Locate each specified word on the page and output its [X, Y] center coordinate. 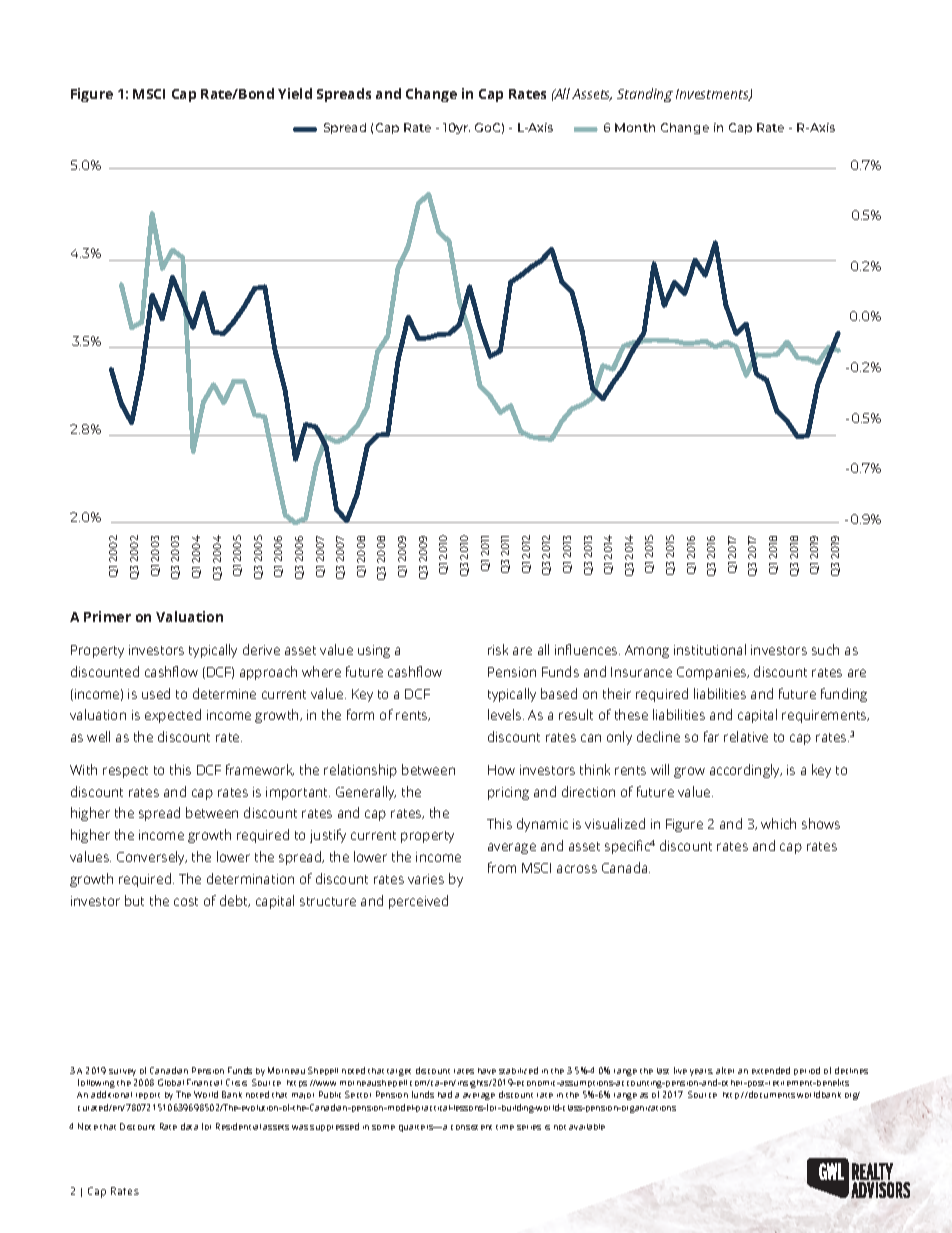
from [502, 867]
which [778, 823]
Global [171, 1082]
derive [261, 649]
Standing [645, 95]
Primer [107, 616]
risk [498, 649]
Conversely [152, 858]
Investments [713, 95]
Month [635, 127]
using [374, 651]
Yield [295, 93]
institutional [710, 649]
